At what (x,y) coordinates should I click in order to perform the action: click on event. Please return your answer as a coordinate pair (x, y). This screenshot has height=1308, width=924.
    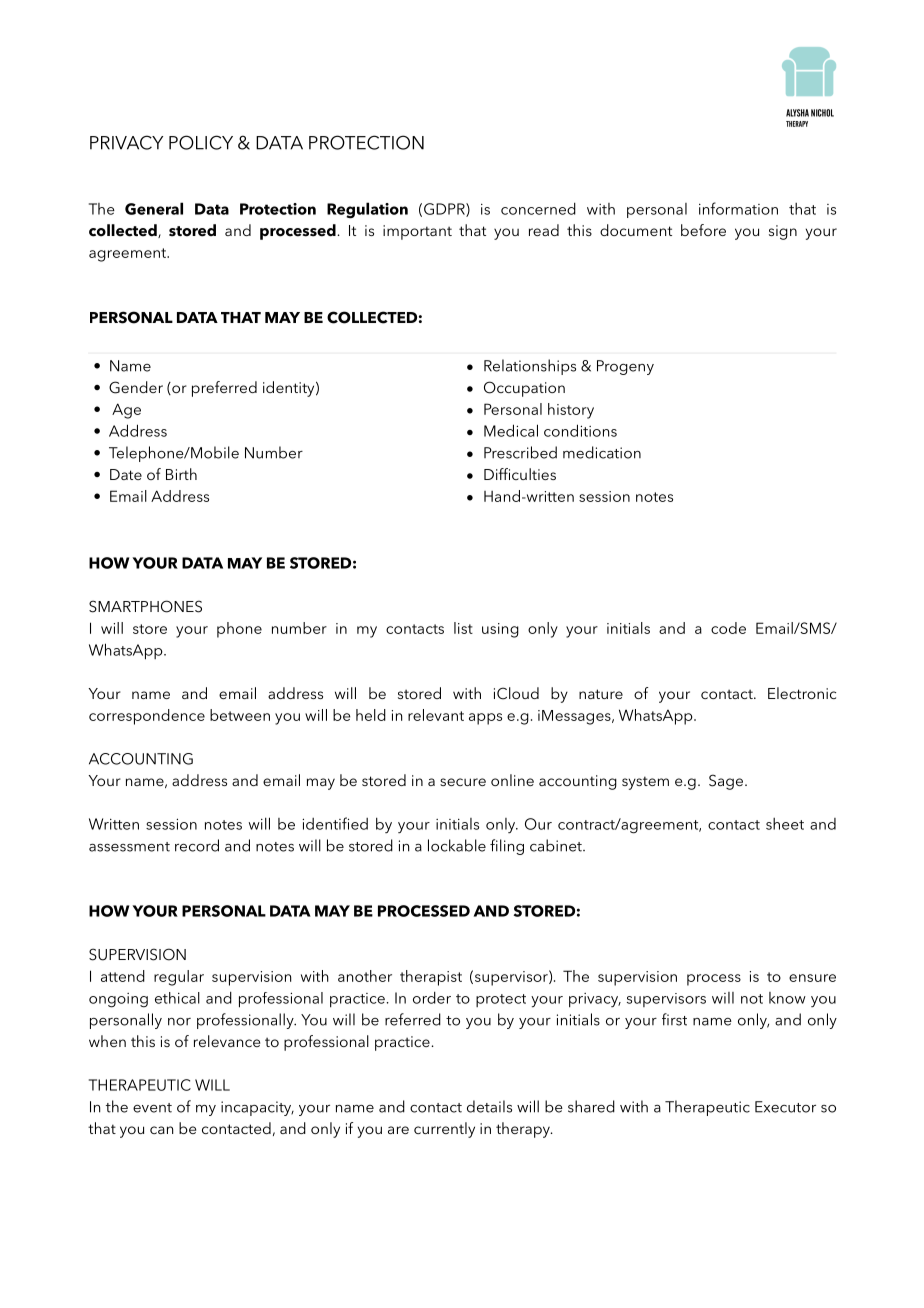
    Looking at the image, I should click on (152, 1108).
